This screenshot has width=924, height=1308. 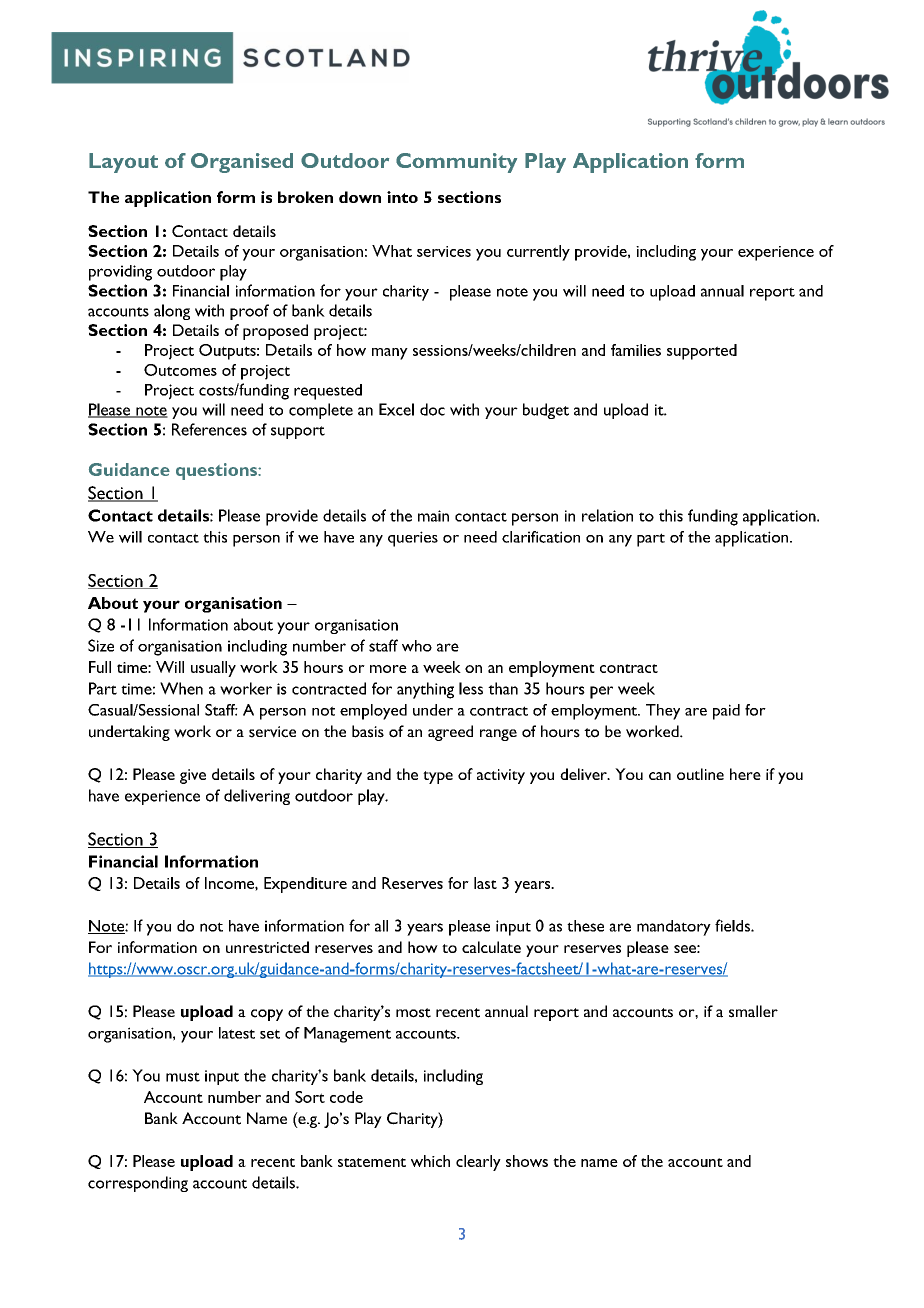 What do you see at coordinates (663, 712) in the screenshot?
I see `They` at bounding box center [663, 712].
